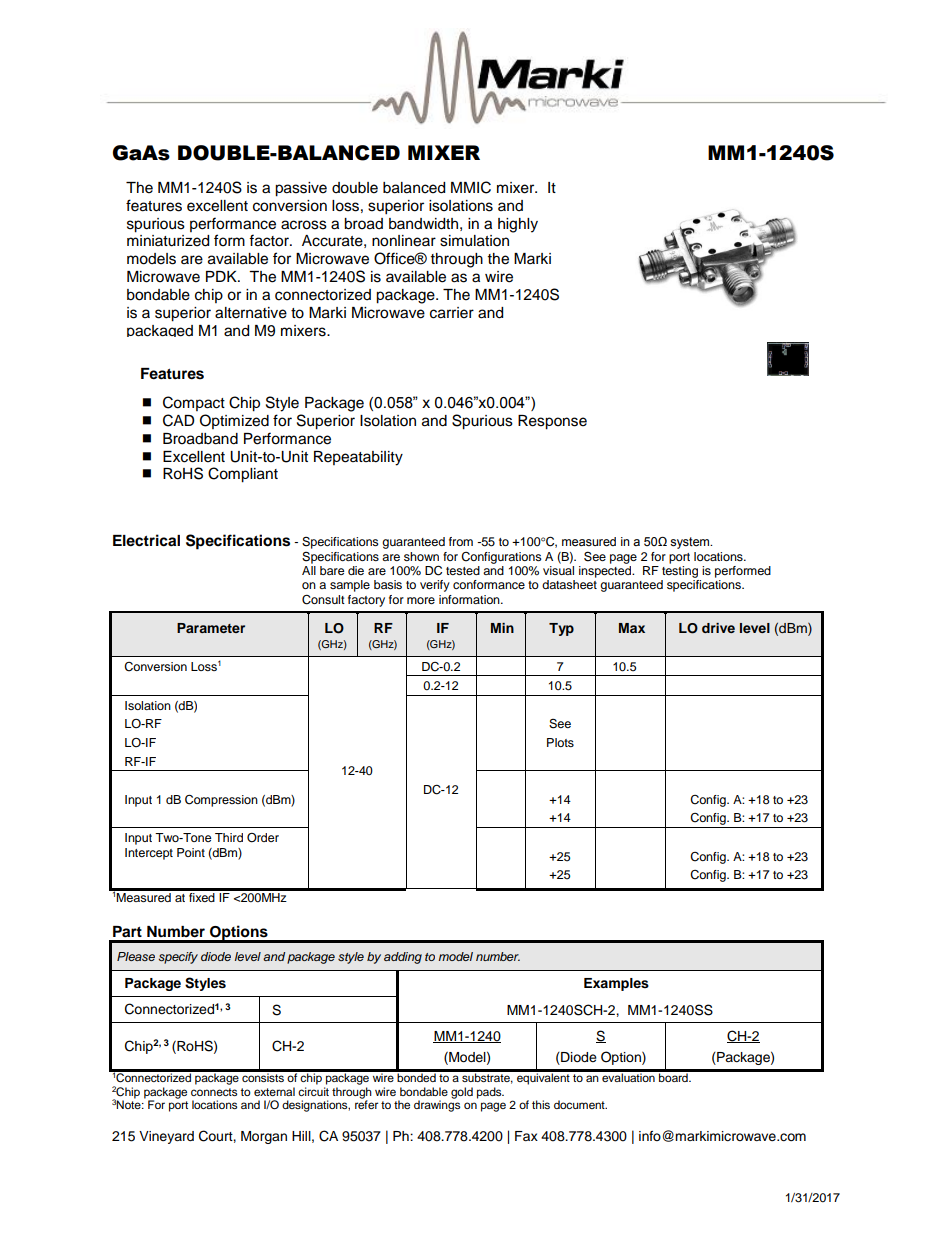  Describe the element at coordinates (221, 800) in the document. I see `Compression` at that location.
